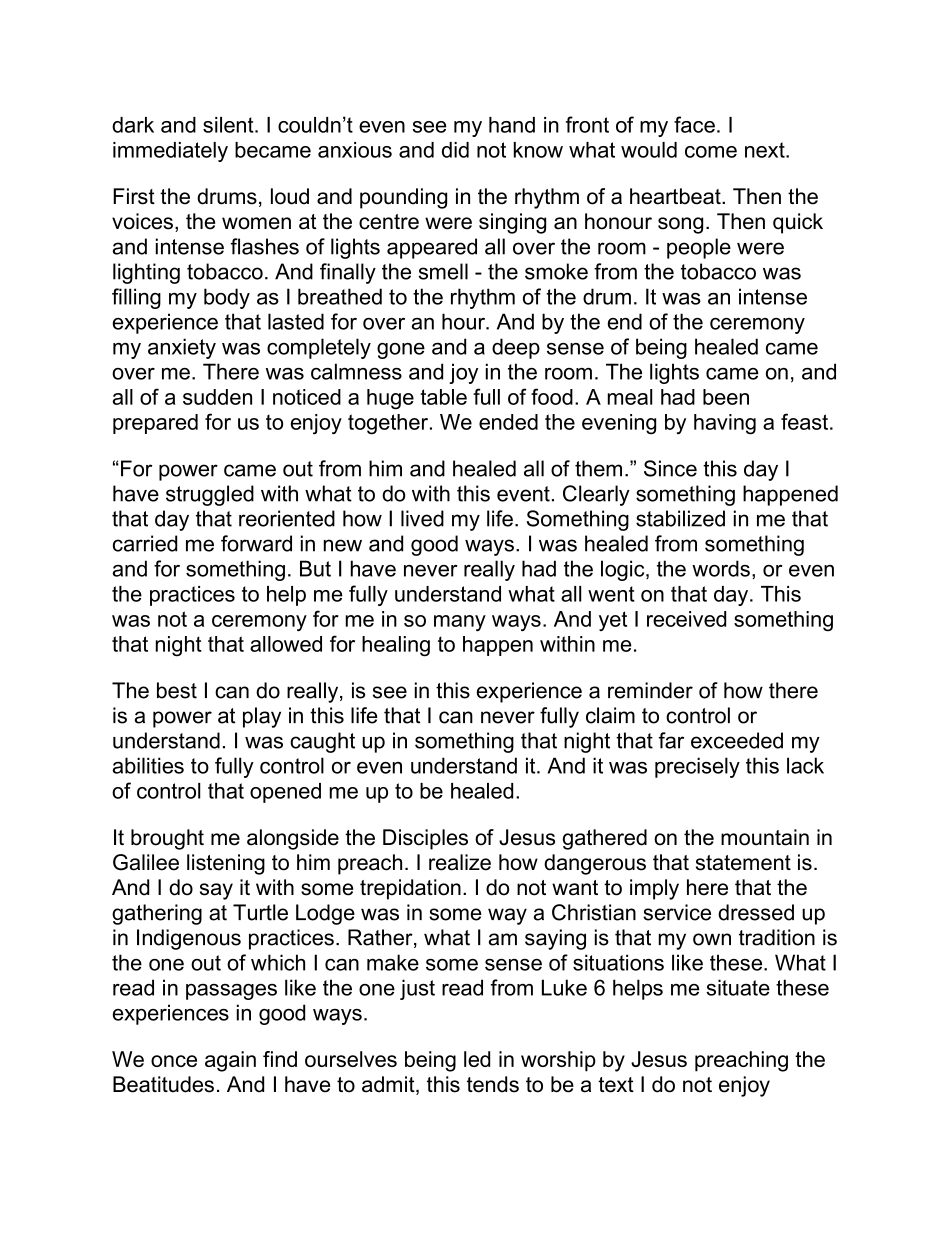 This screenshot has height=1233, width=952. What do you see at coordinates (148, 765) in the screenshot?
I see `abilities` at bounding box center [148, 765].
